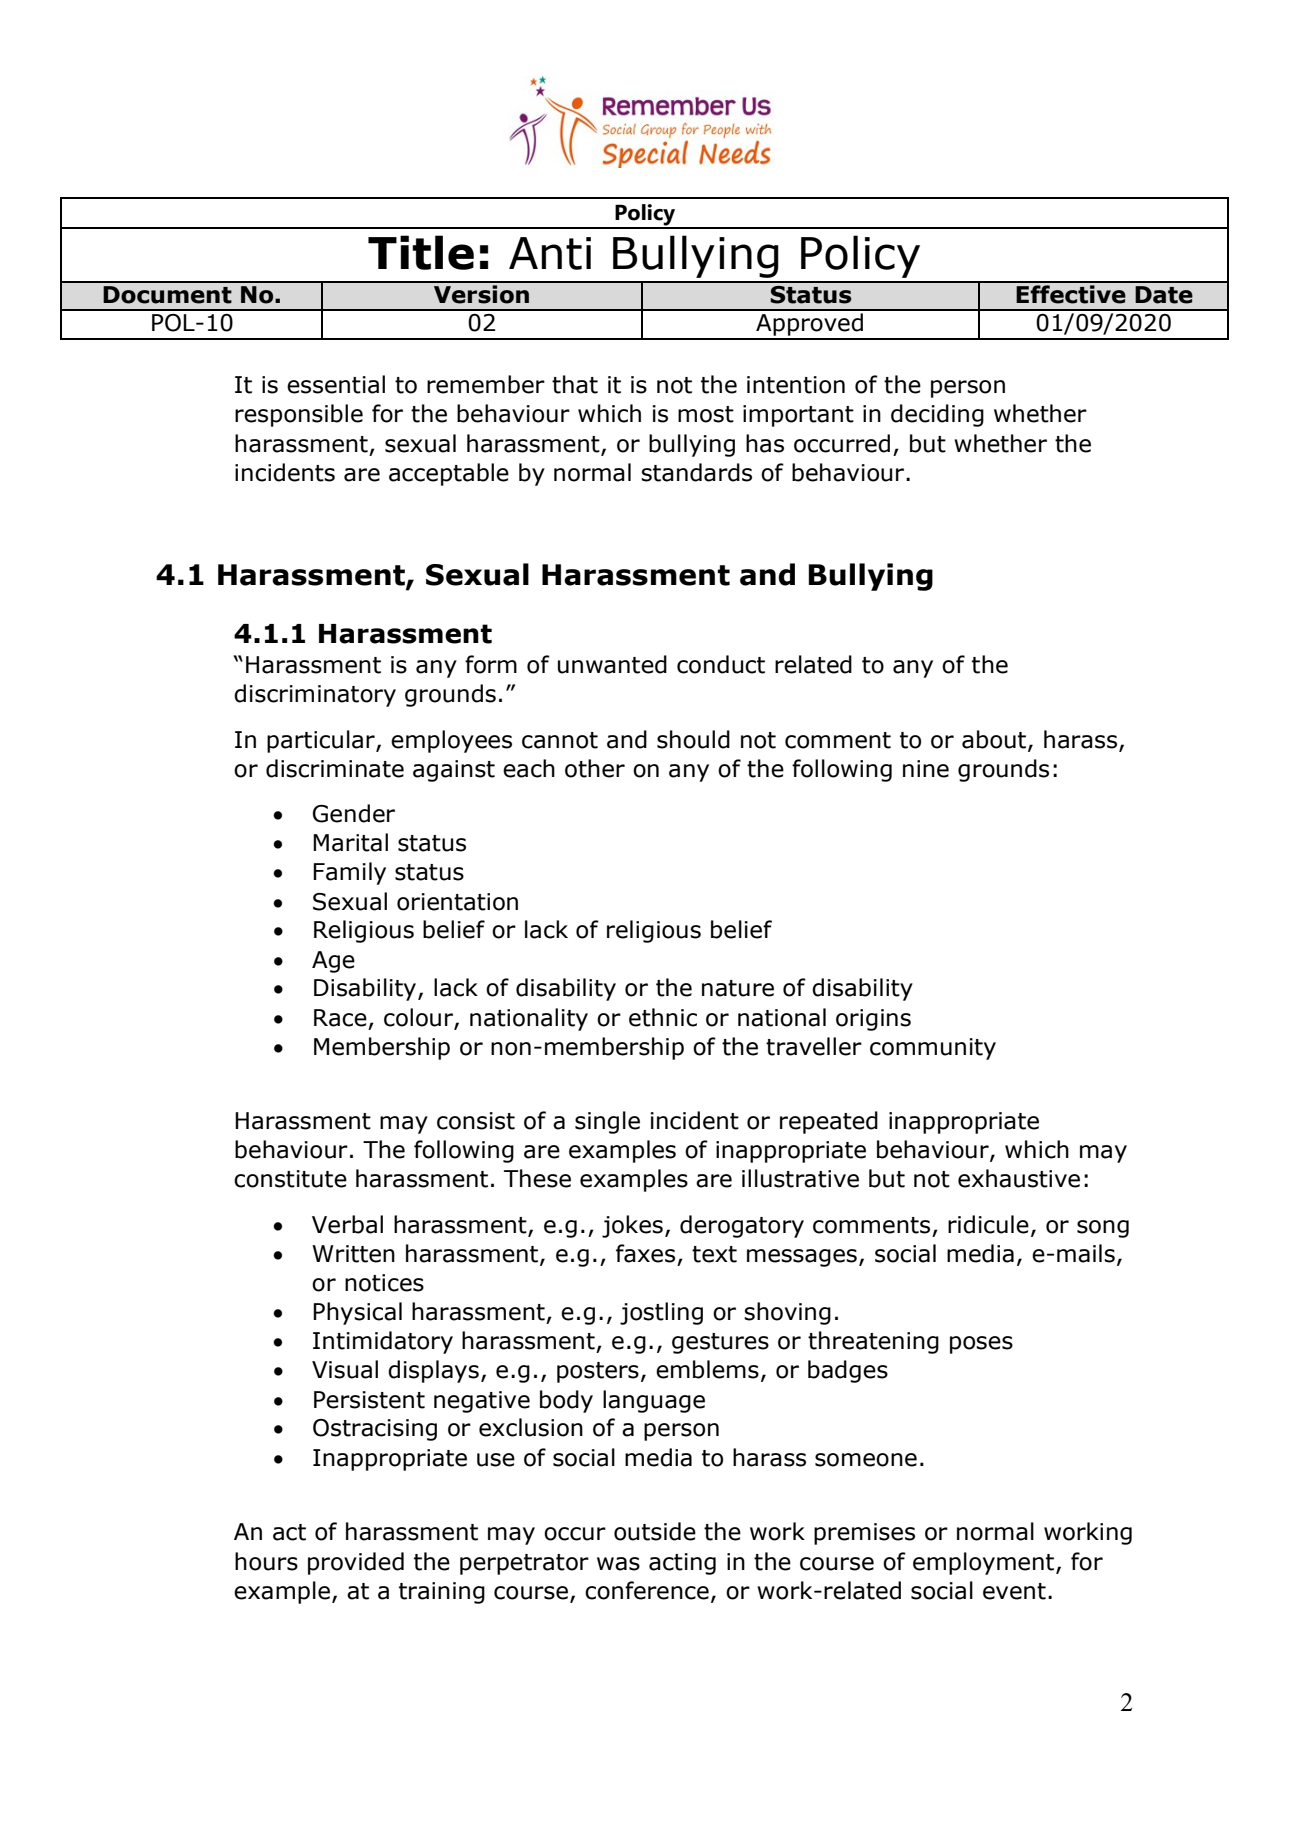  I want to click on Family, so click(349, 873).
